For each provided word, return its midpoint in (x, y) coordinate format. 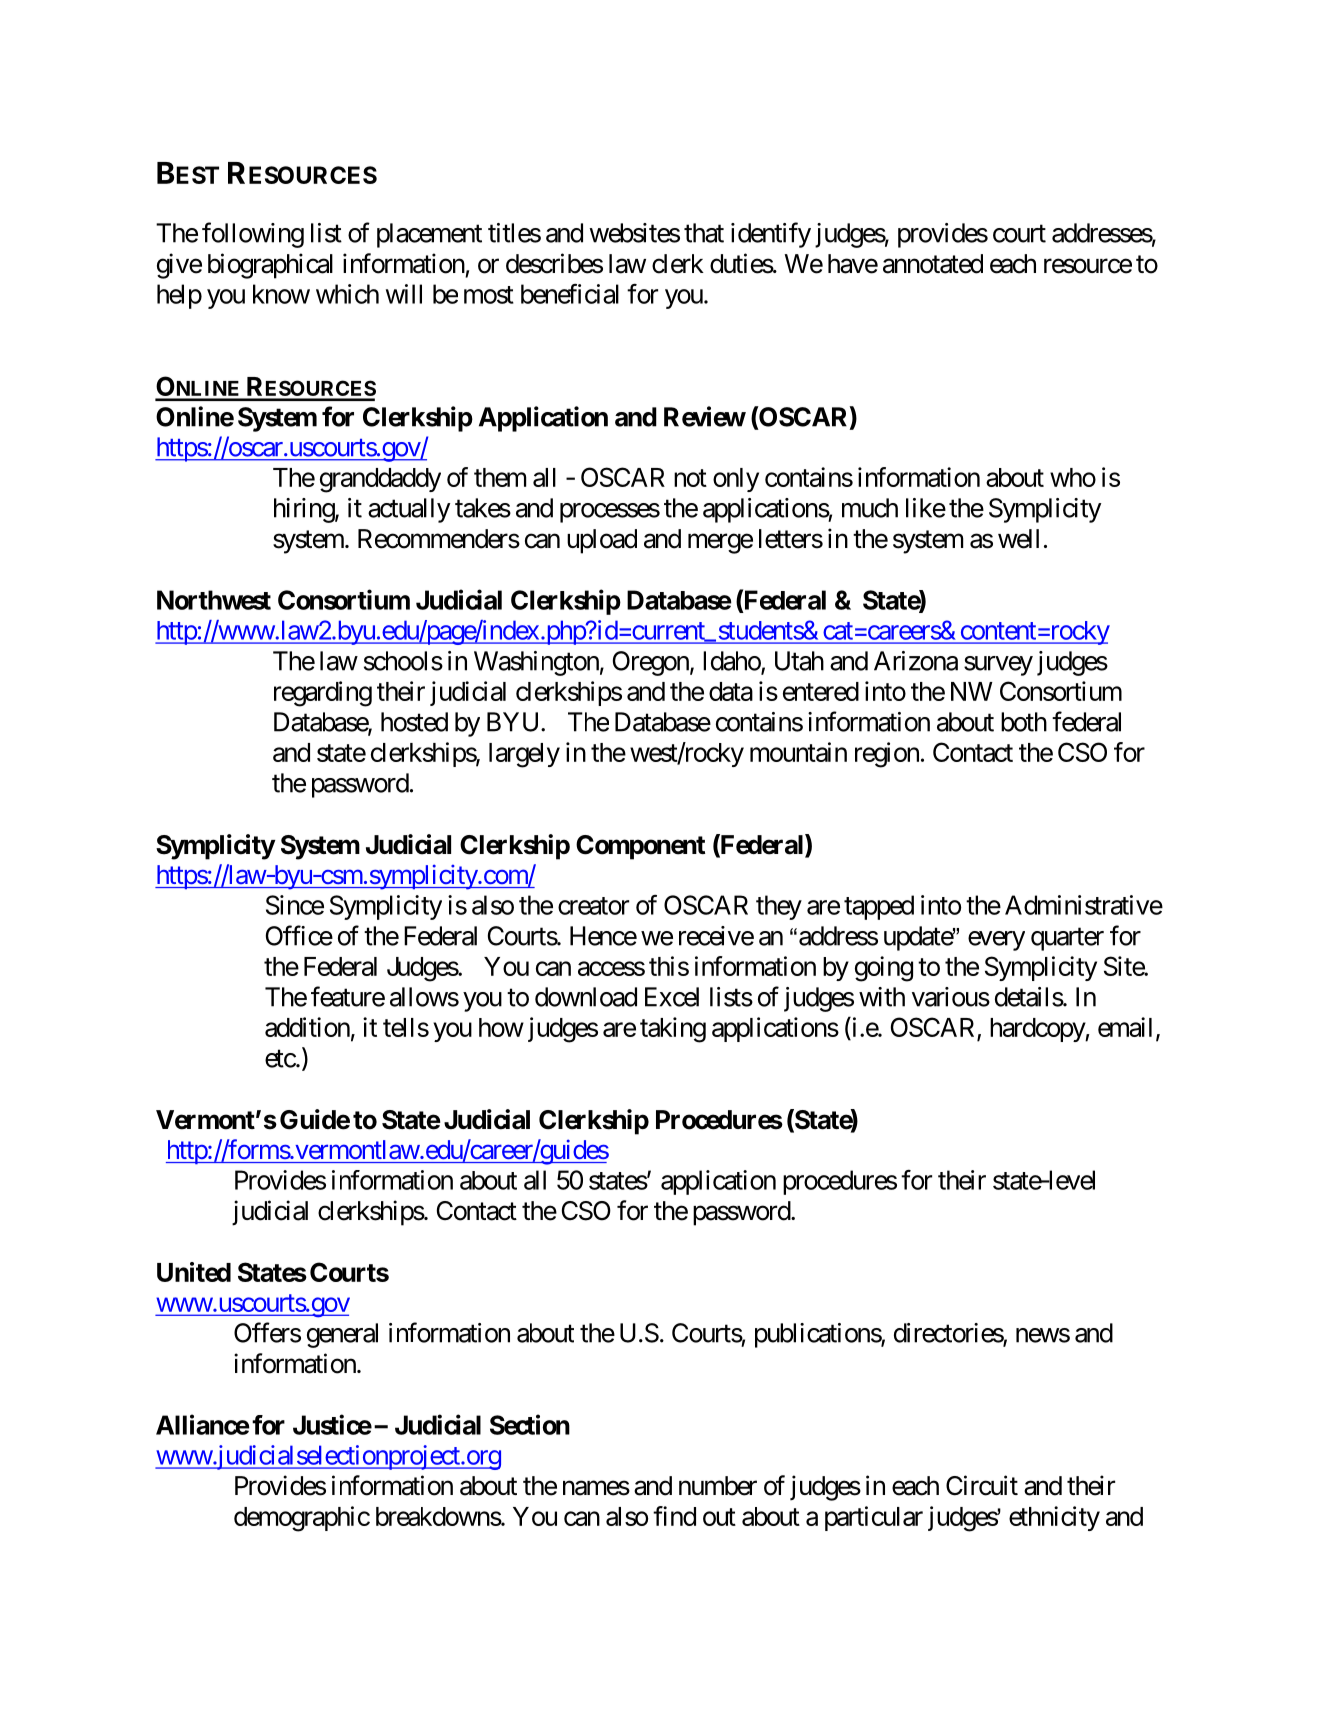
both (1024, 722)
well (1018, 539)
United (194, 1272)
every (996, 941)
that (704, 233)
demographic (302, 1519)
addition (307, 1027)
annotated (933, 264)
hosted (414, 722)
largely (524, 755)
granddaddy (380, 480)
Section (530, 1424)
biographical (270, 266)
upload (602, 541)
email (1125, 1027)
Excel (672, 997)
